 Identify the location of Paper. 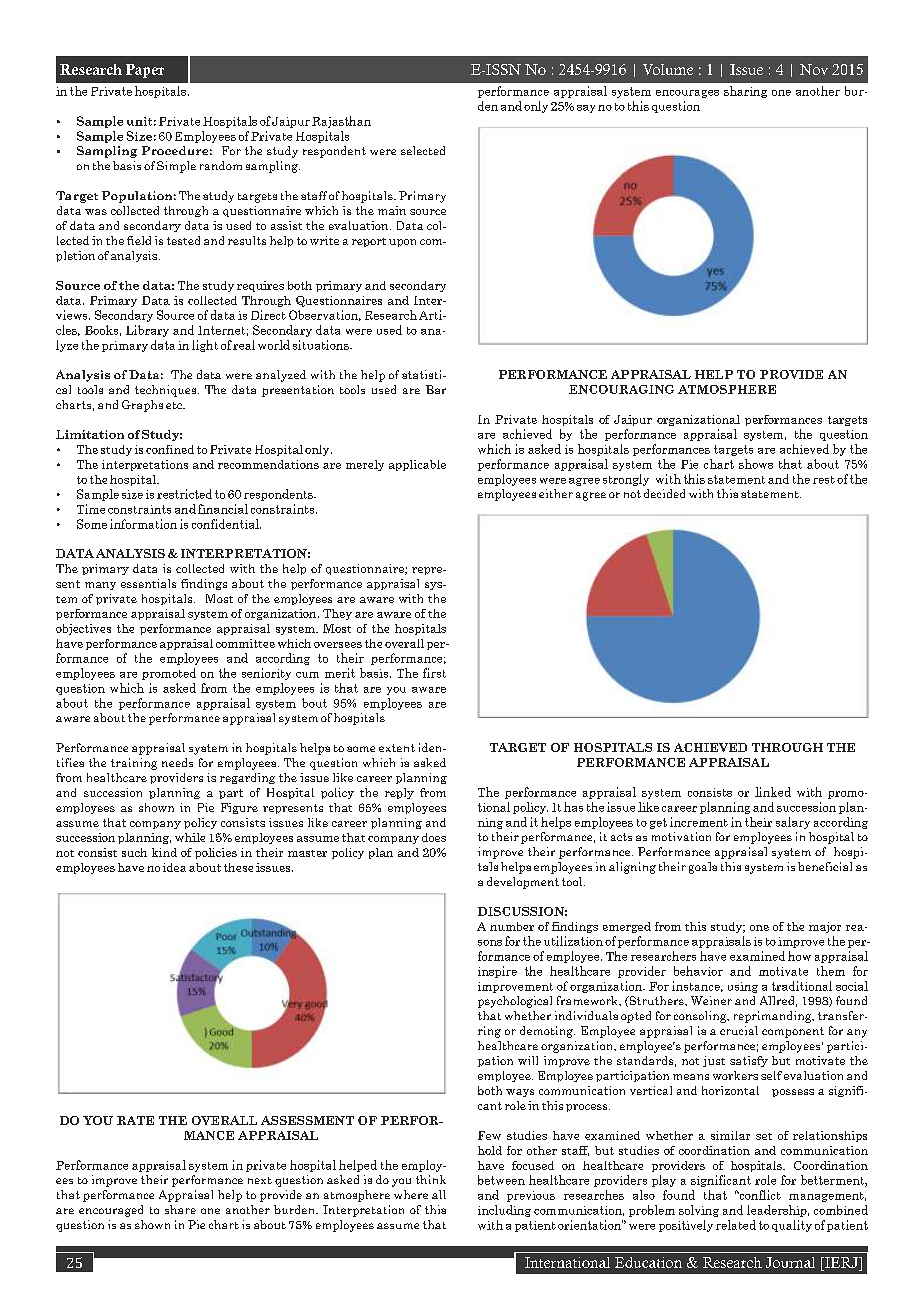
(145, 71).
